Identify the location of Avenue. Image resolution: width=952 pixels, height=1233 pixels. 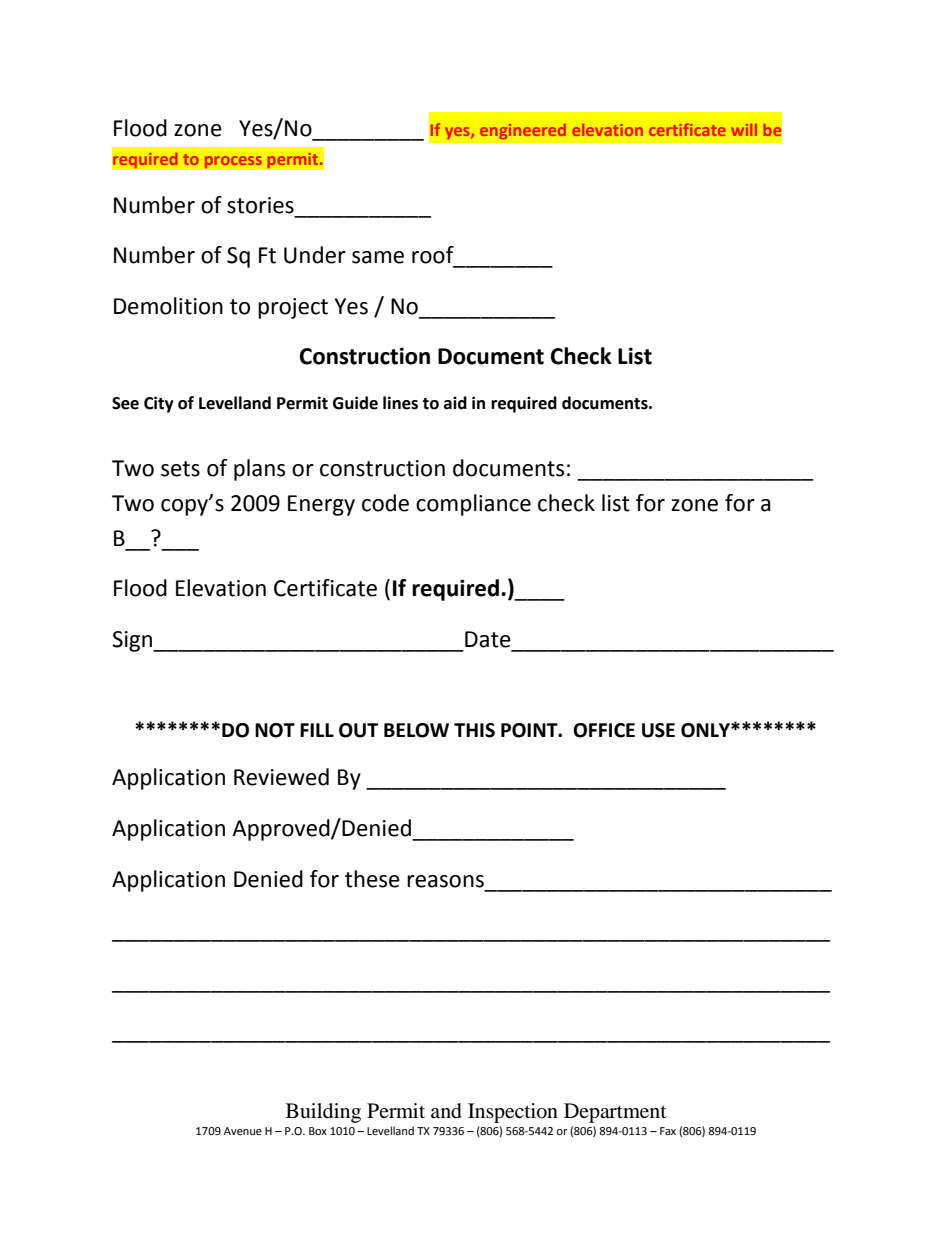
(243, 1131).
